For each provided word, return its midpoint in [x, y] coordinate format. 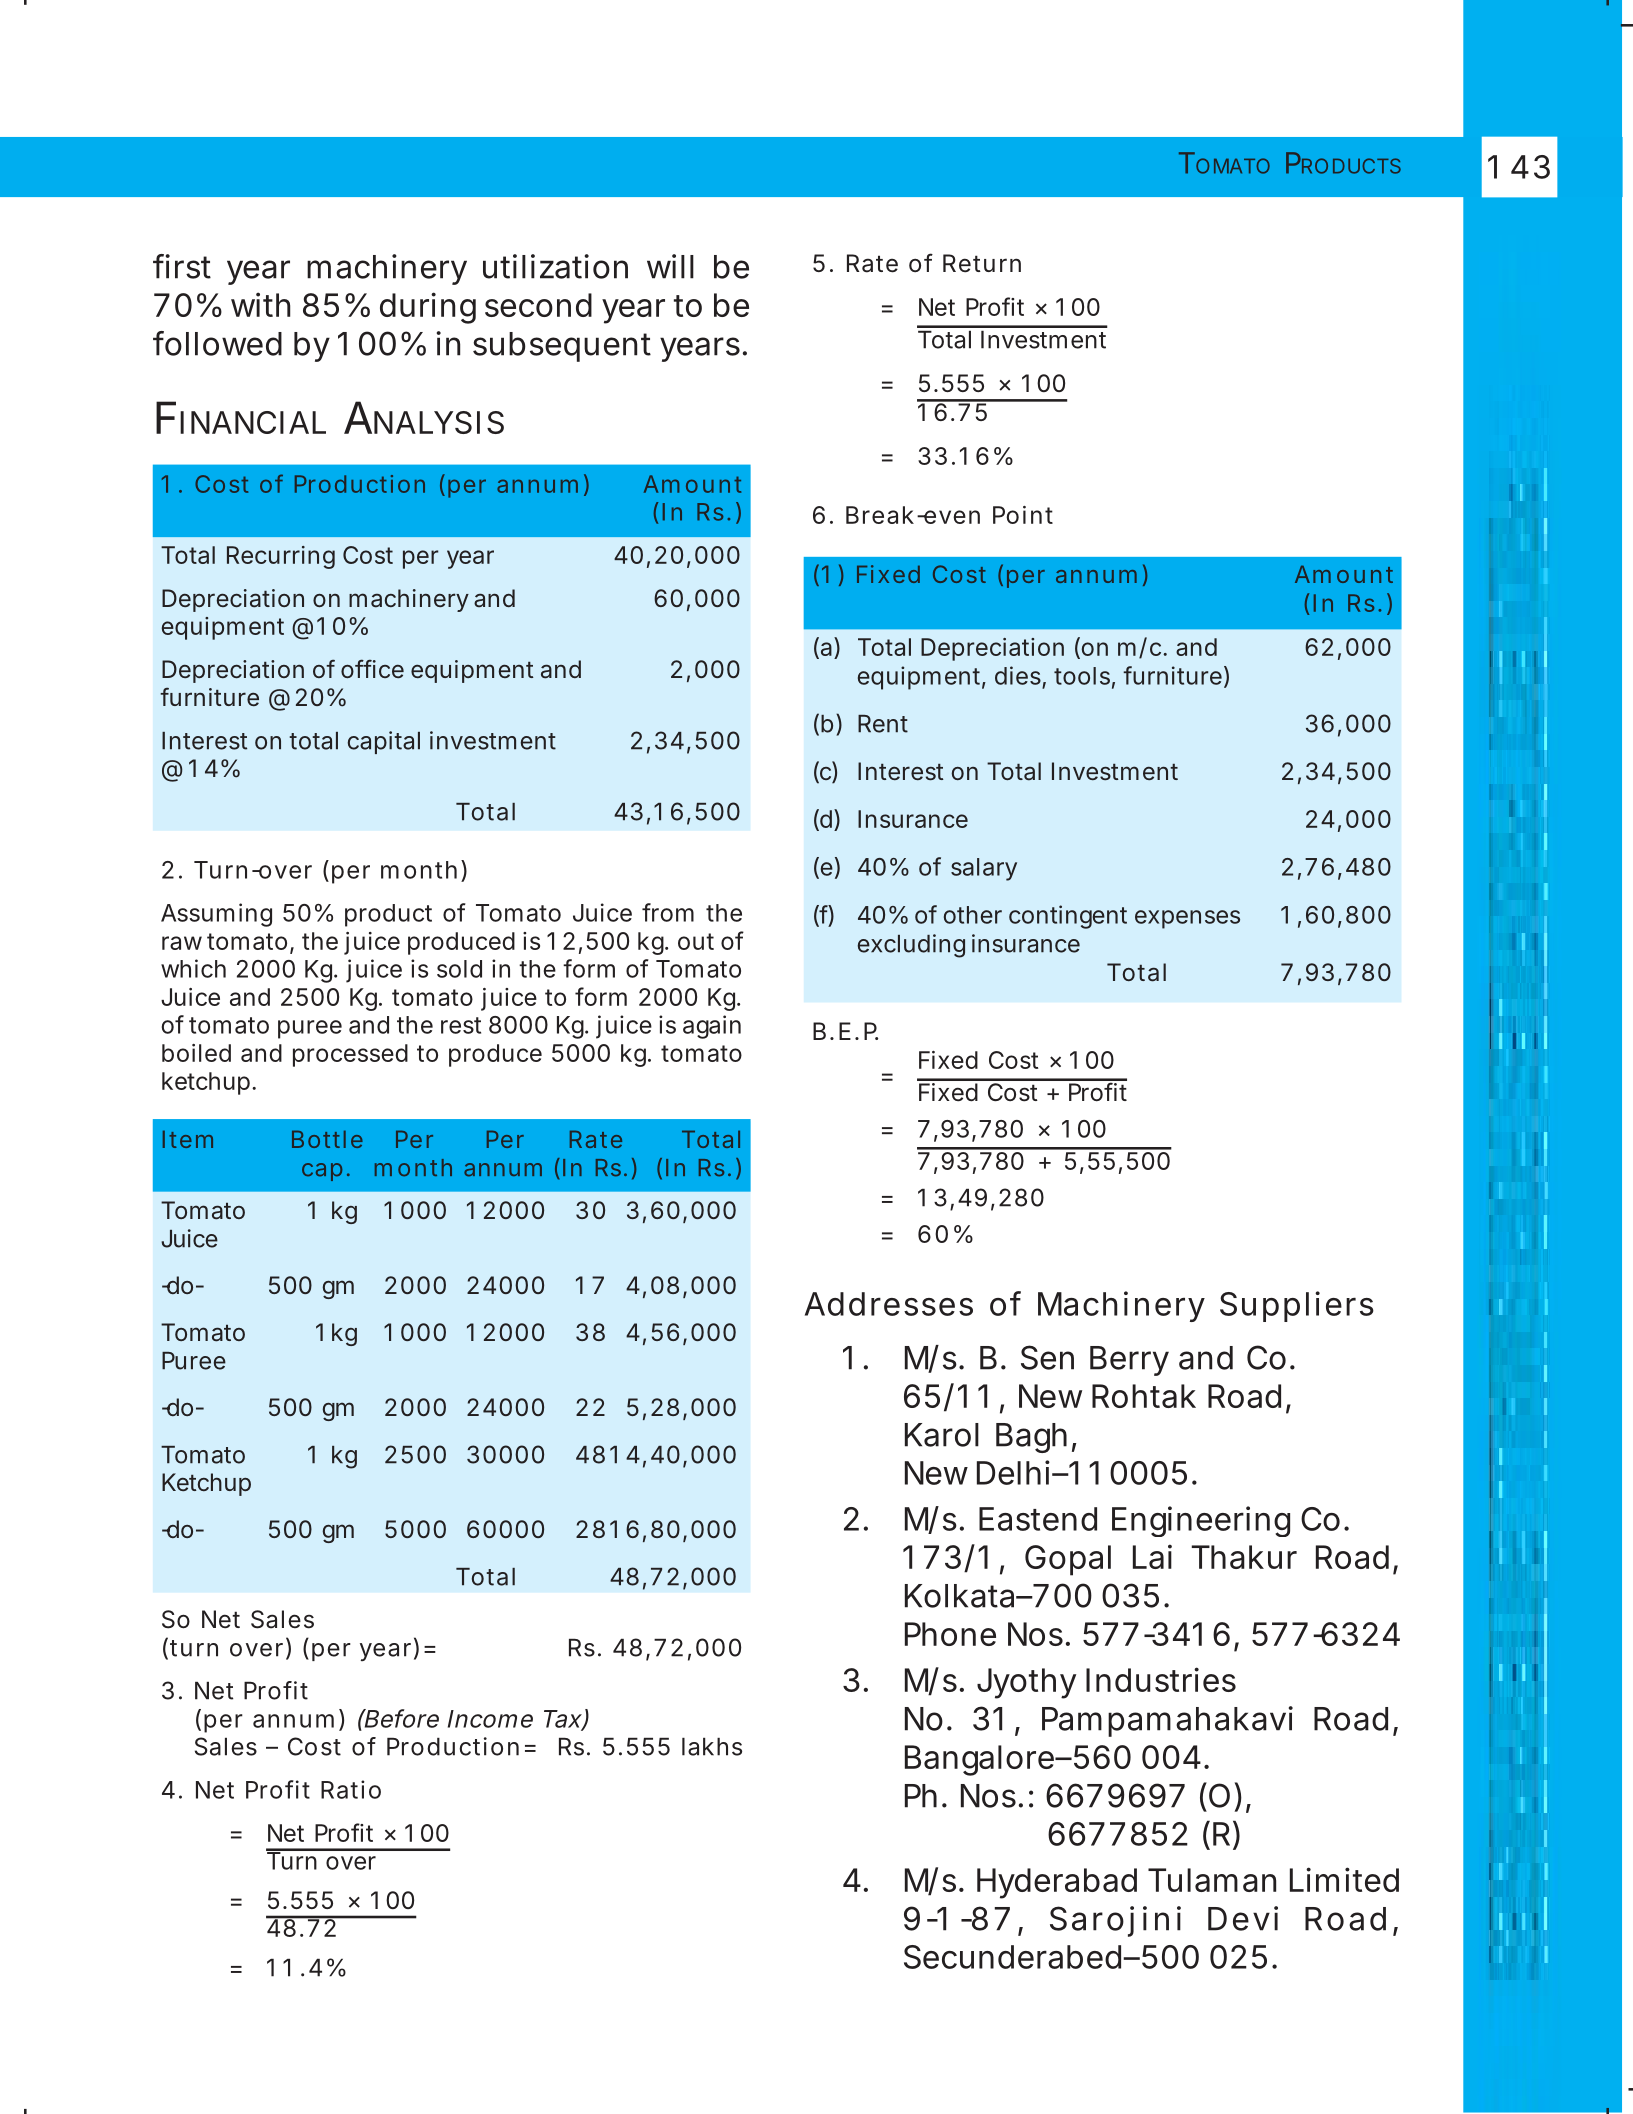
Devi [1243, 1918]
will [670, 266]
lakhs [712, 1747]
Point [1023, 515]
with [260, 304]
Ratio [351, 1789]
